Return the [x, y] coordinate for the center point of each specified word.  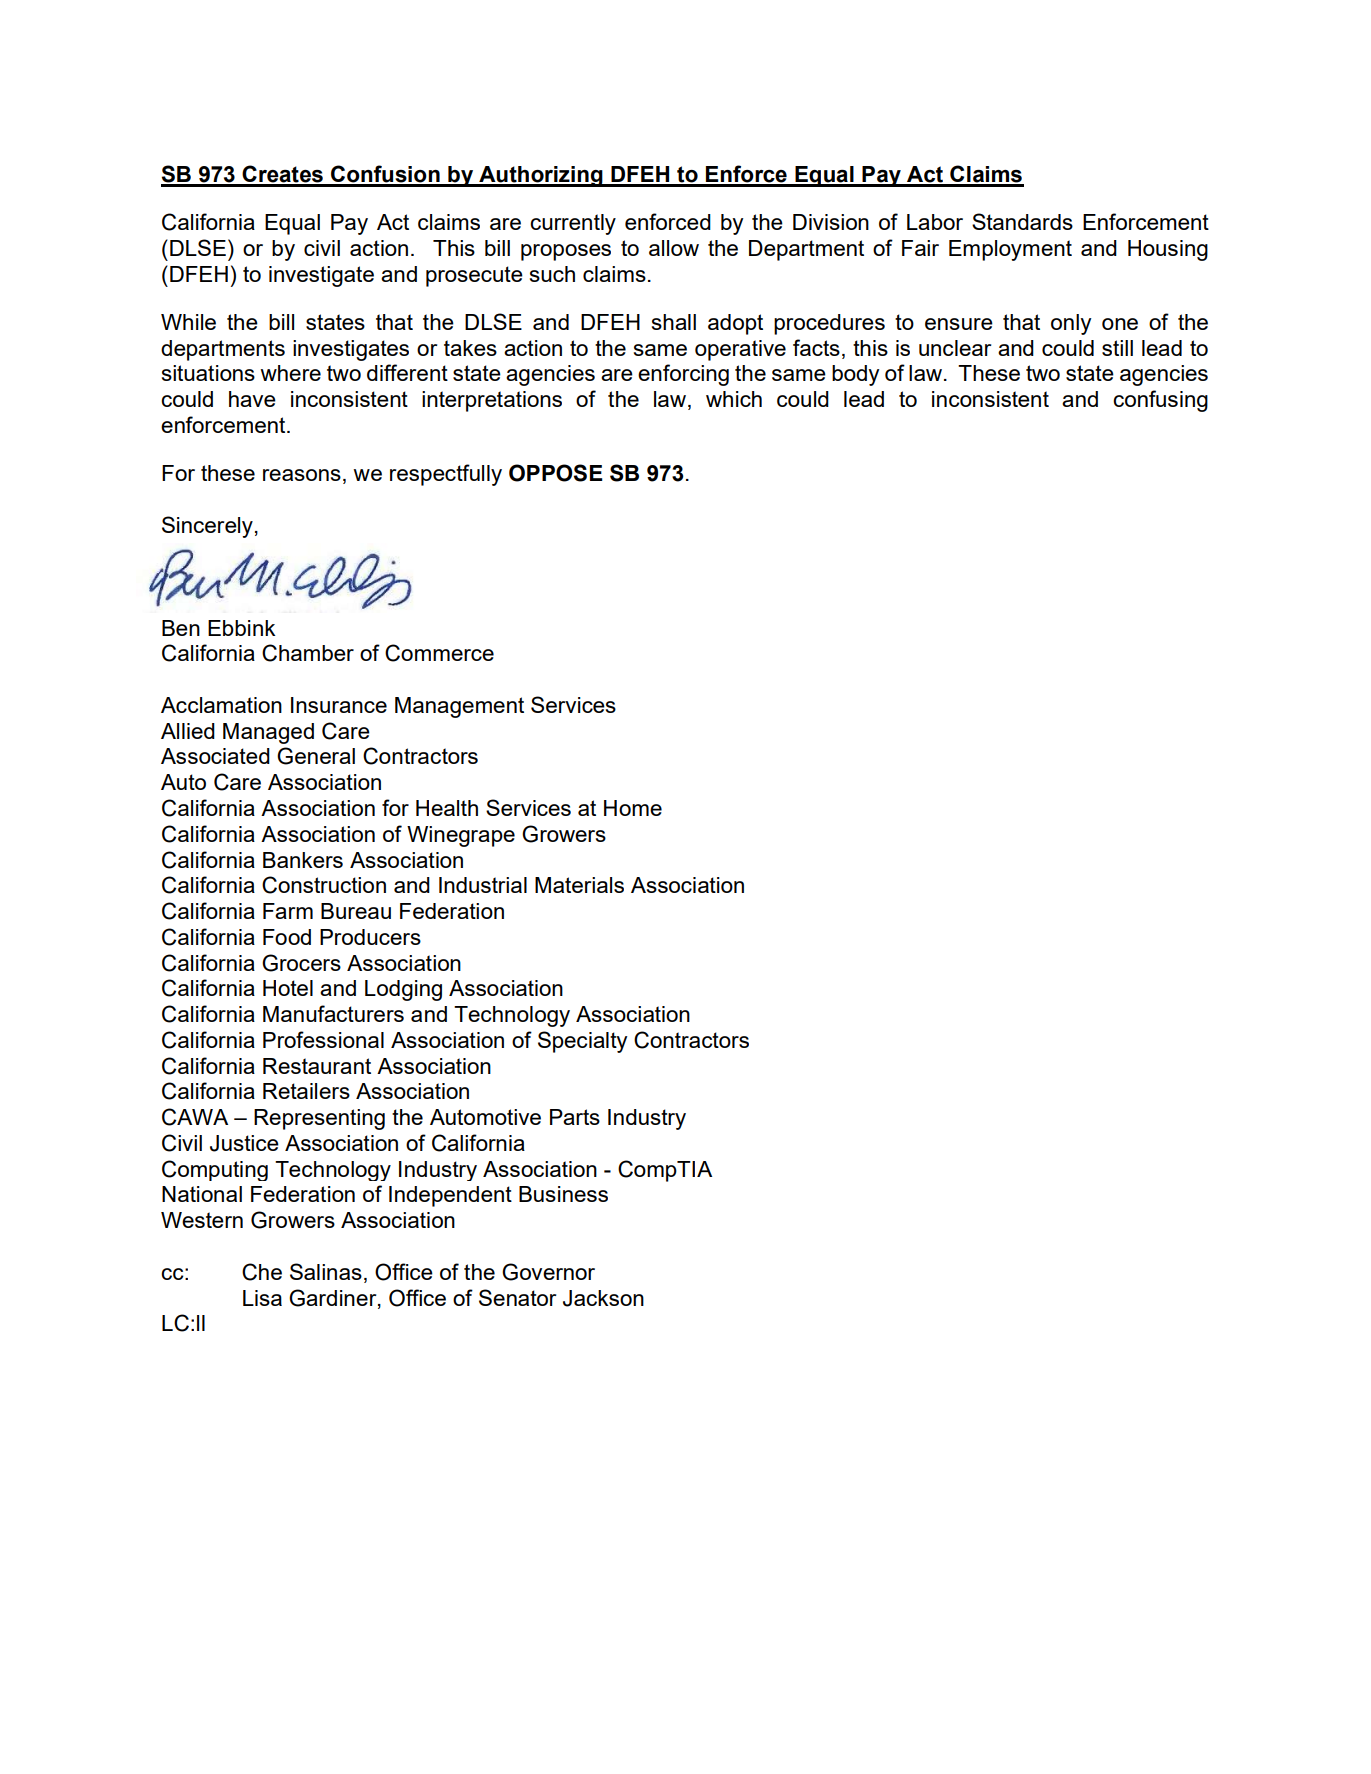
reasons [302, 475]
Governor [548, 1272]
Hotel [288, 988]
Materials [579, 885]
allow [674, 248]
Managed [268, 733]
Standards [1022, 221]
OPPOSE [556, 473]
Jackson [603, 1298]
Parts [575, 1117]
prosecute [474, 276]
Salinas [326, 1271]
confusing [1160, 401]
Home [633, 808]
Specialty [582, 1042]
